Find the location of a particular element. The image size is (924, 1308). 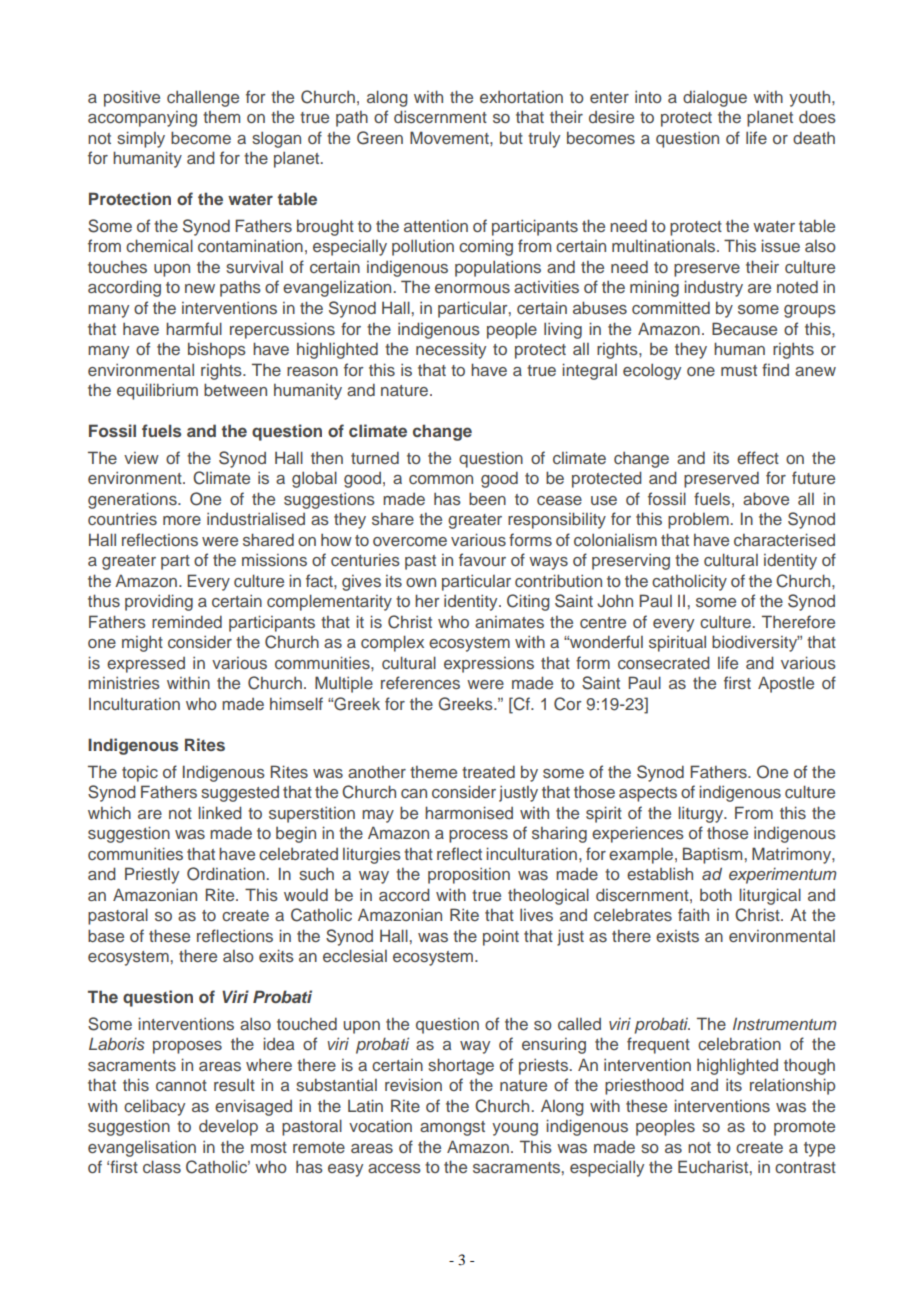

accompanying is located at coordinates (142, 119).
